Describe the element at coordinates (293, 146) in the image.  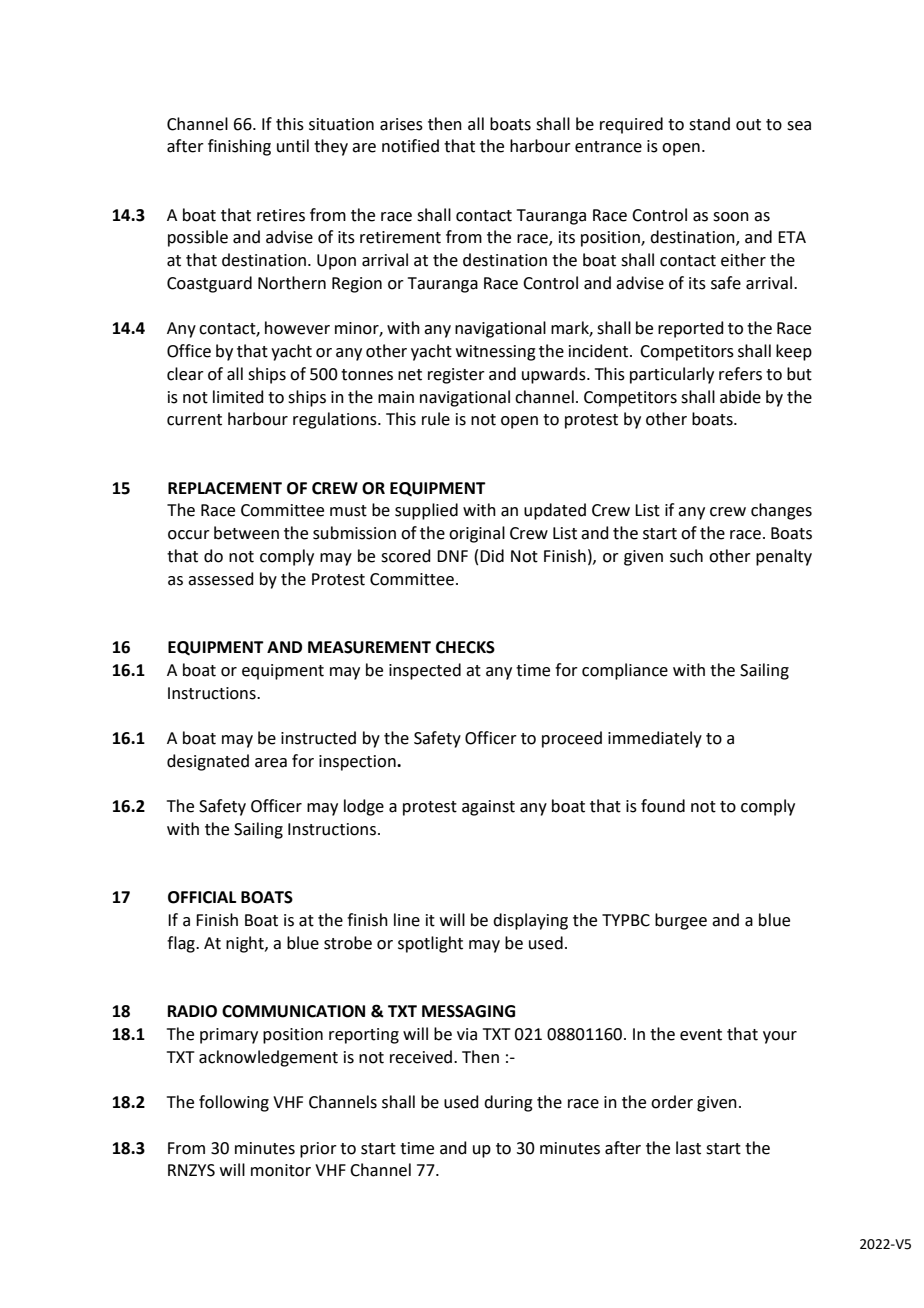
I see `until` at that location.
